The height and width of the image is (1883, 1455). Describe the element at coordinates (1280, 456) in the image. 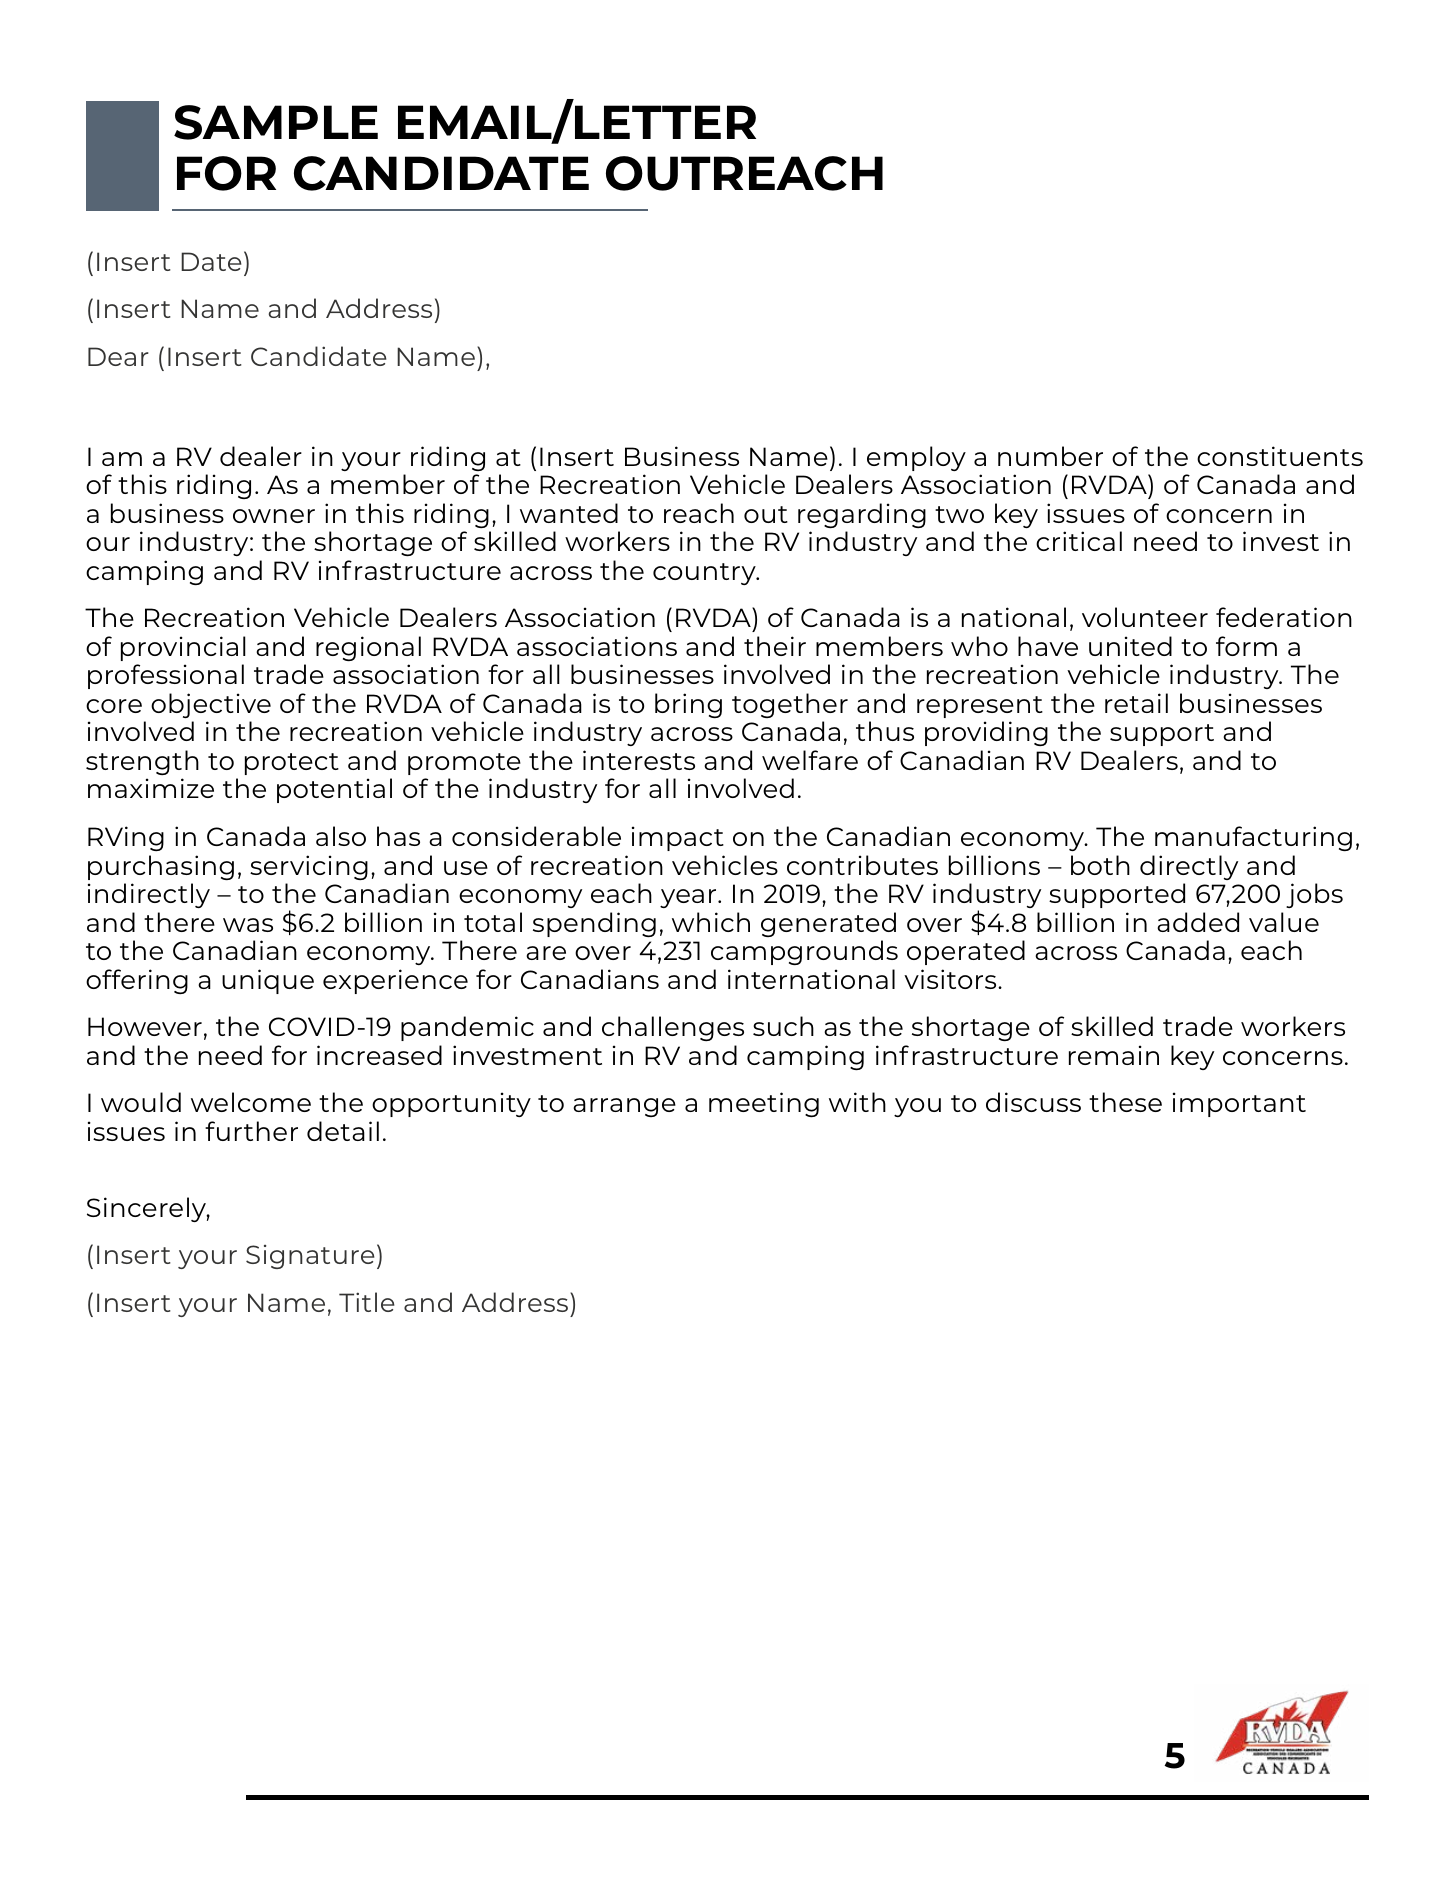

I see `constituents` at that location.
